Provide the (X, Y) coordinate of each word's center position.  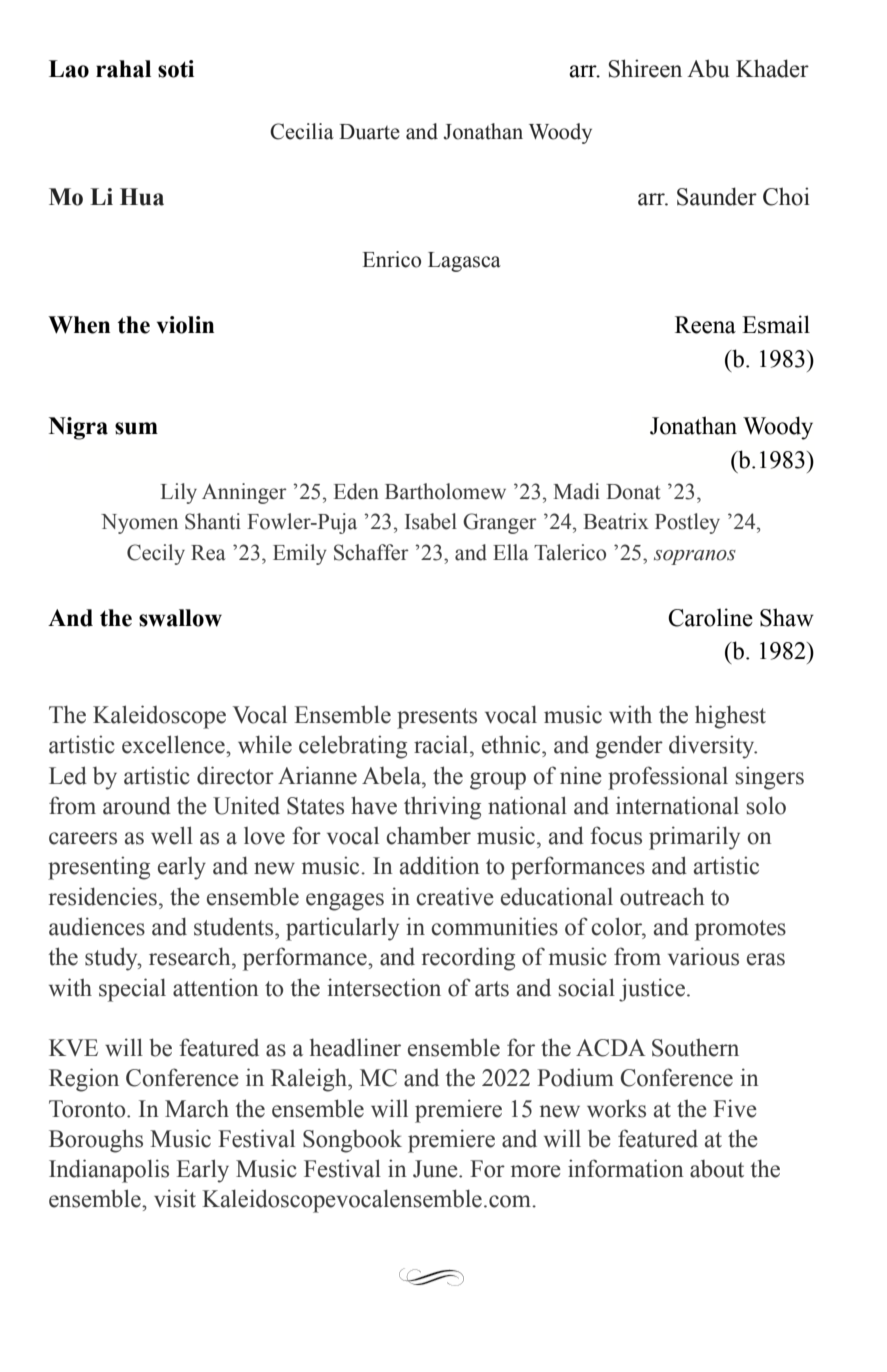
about (717, 1169)
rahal (123, 69)
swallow (180, 618)
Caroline (710, 617)
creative (455, 896)
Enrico (391, 259)
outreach (662, 896)
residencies (103, 896)
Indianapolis (109, 1171)
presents (437, 718)
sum (136, 428)
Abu (708, 68)
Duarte (369, 132)
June (436, 1169)
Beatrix (616, 521)
